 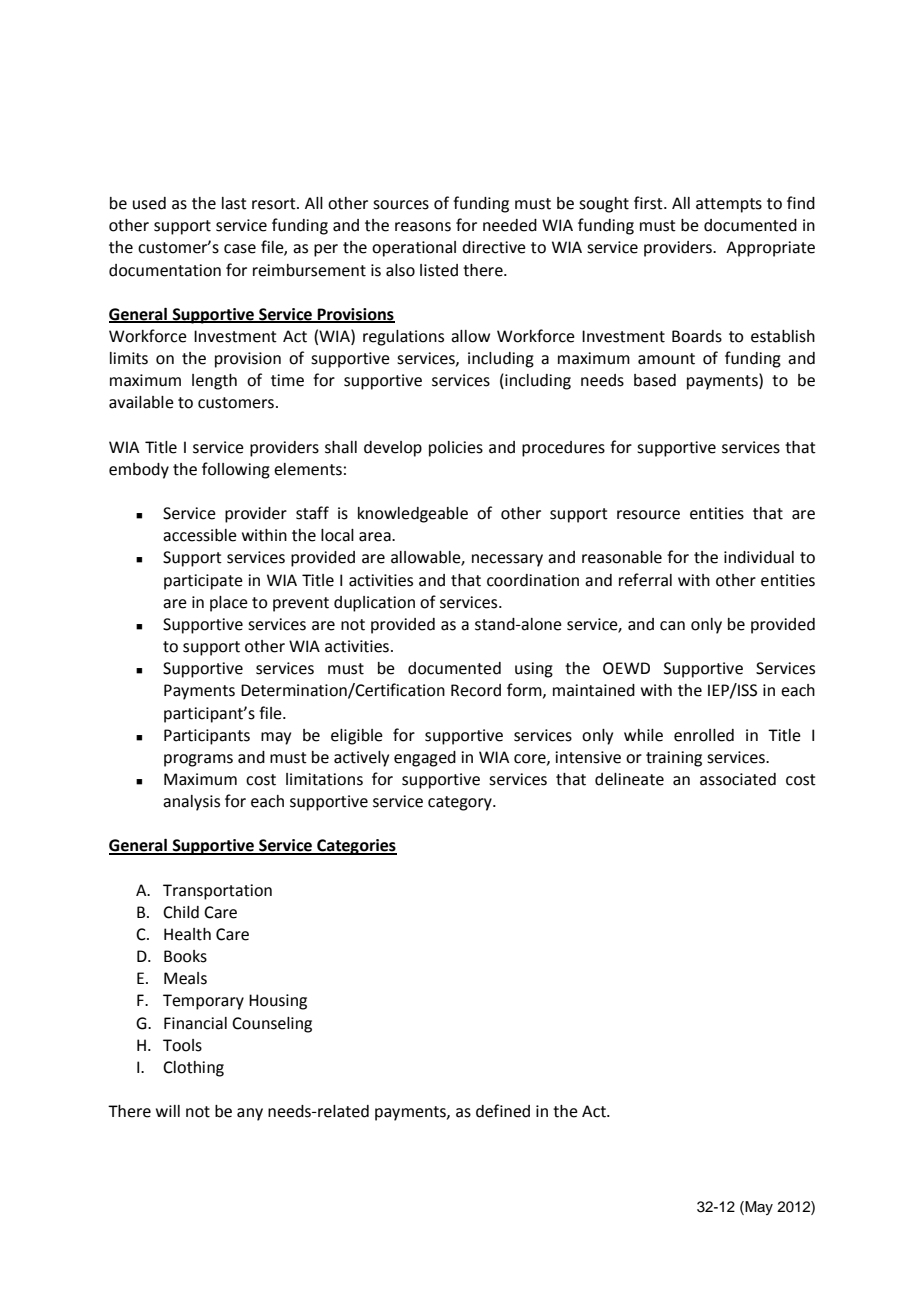 What do you see at coordinates (229, 604) in the page?
I see `place` at bounding box center [229, 604].
